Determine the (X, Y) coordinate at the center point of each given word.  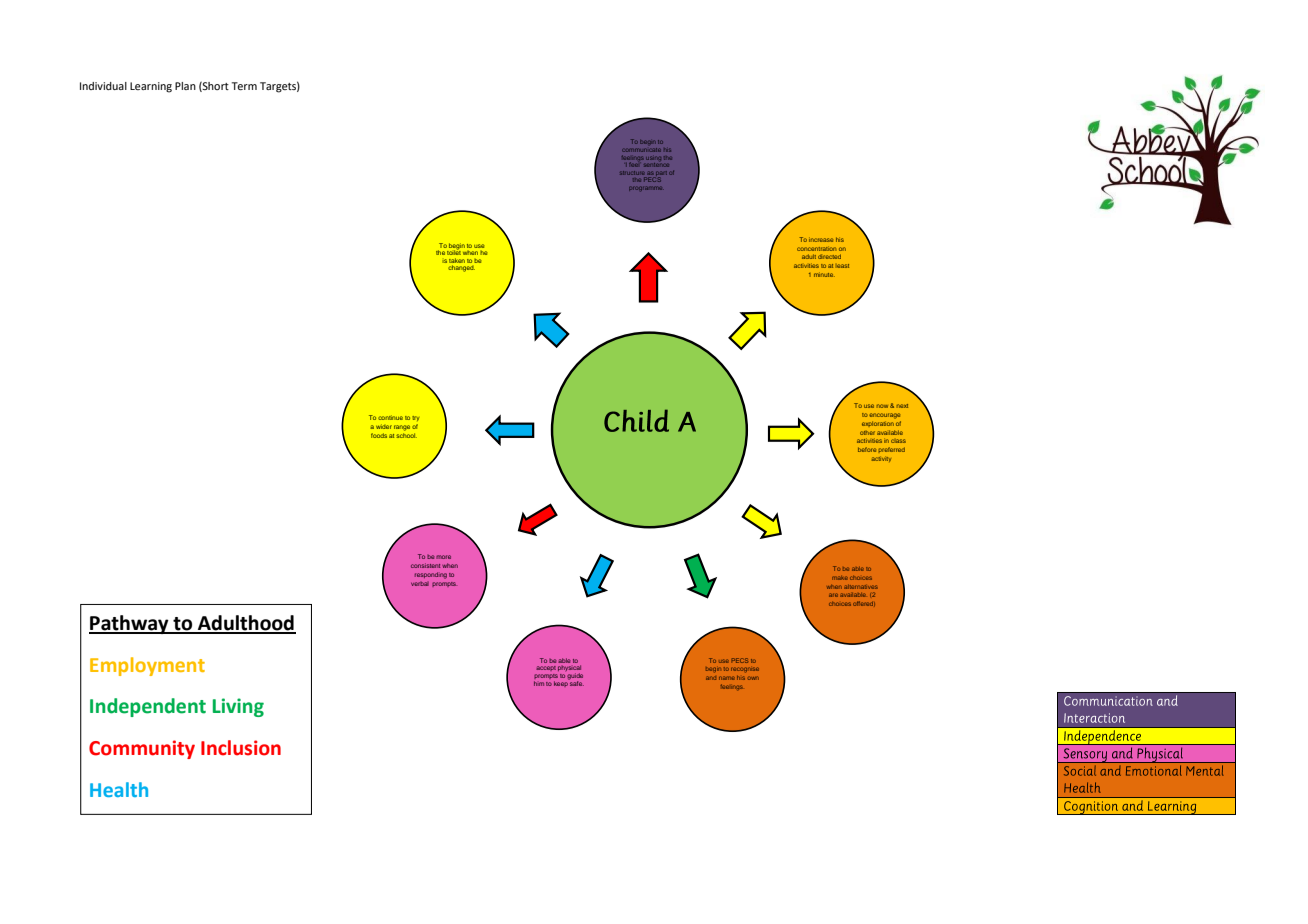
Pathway (130, 624)
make (840, 578)
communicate (642, 150)
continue (390, 417)
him (539, 683)
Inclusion (241, 748)
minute (824, 274)
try (415, 418)
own (753, 678)
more (443, 557)
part (661, 174)
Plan (185, 86)
